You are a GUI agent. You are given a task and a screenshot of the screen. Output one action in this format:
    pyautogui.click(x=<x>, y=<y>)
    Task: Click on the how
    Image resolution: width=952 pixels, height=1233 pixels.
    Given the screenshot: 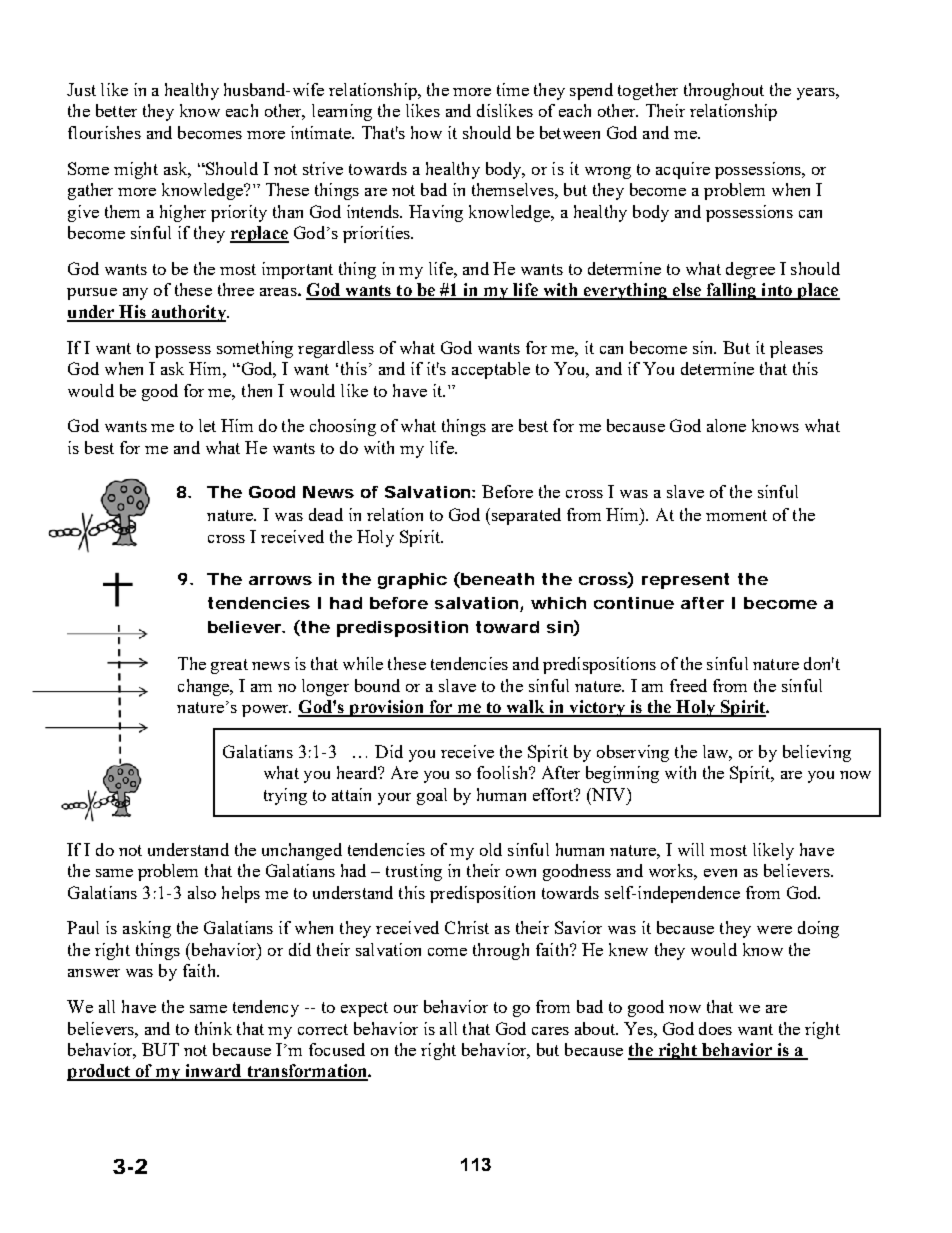 What is the action you would take?
    pyautogui.click(x=426, y=132)
